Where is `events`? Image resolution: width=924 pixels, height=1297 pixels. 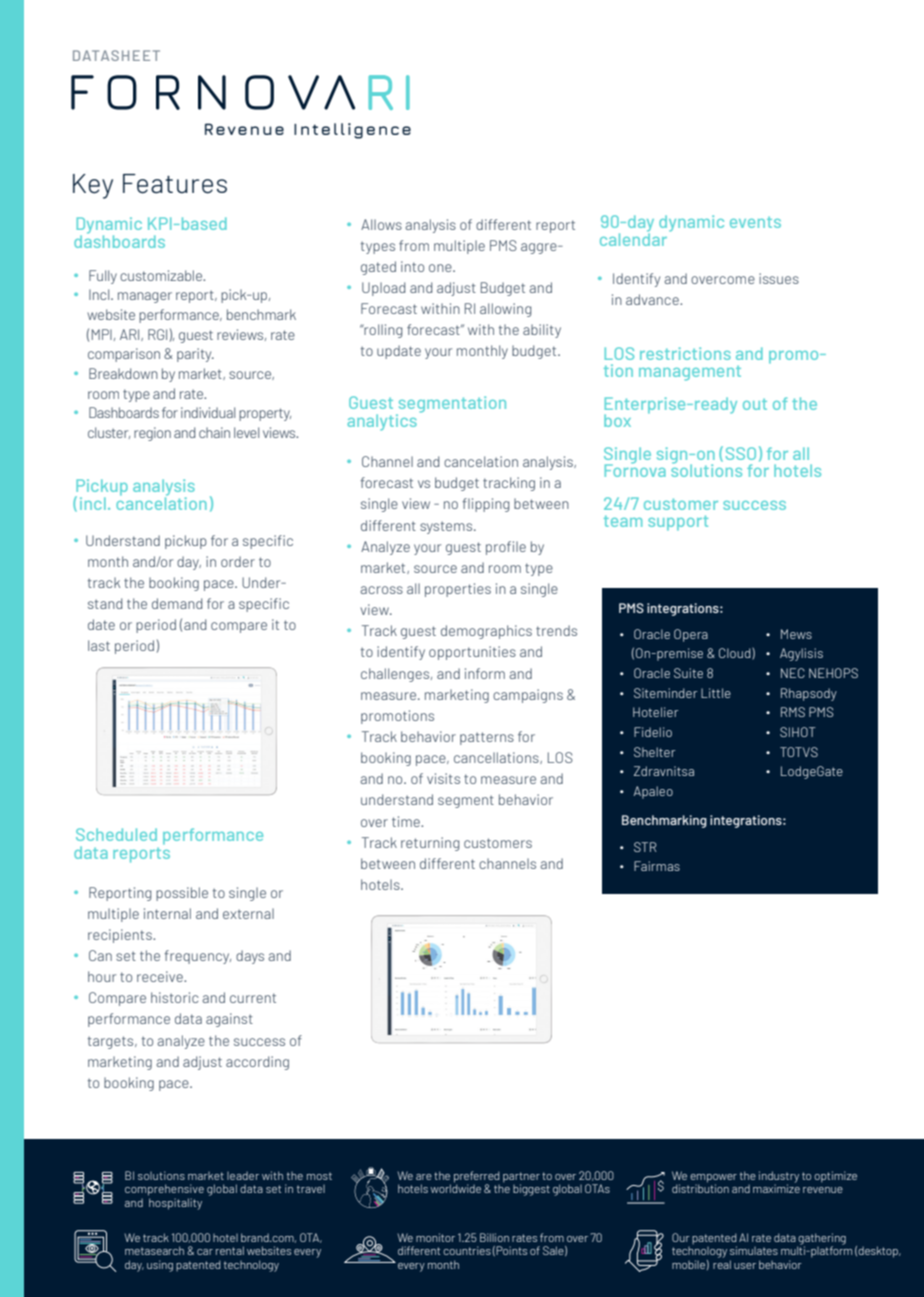 events is located at coordinates (755, 222).
